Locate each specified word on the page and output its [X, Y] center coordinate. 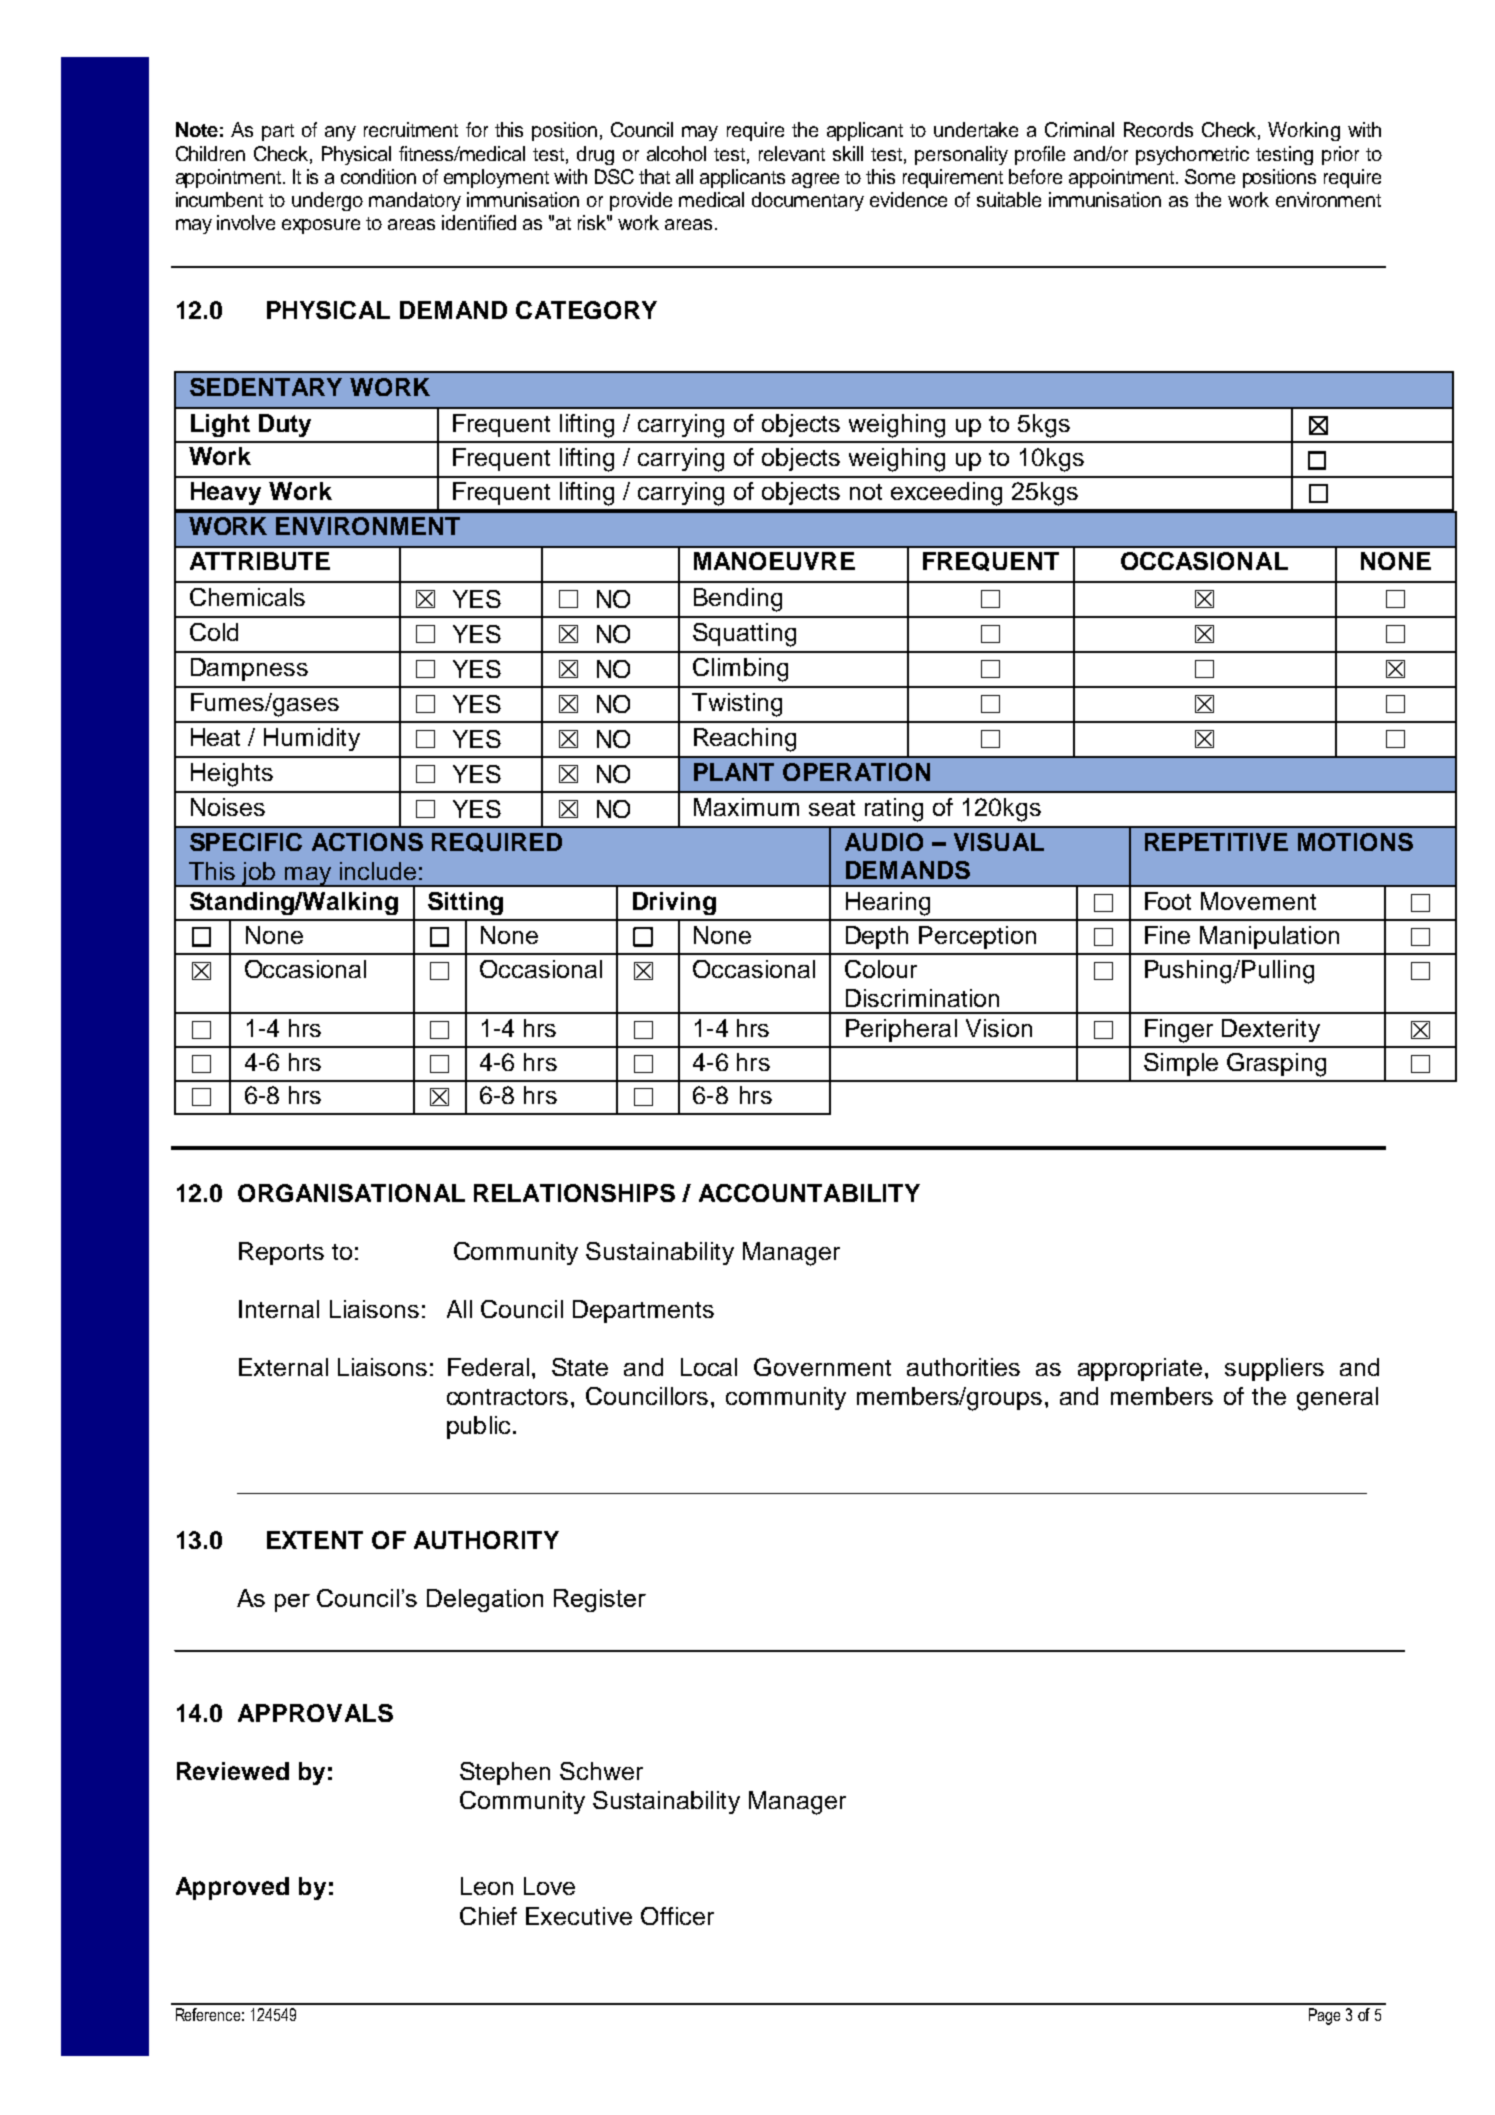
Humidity [312, 739]
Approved [232, 1888]
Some [1210, 176]
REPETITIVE [1216, 842]
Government [822, 1367]
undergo [327, 201]
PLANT [734, 772]
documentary [808, 201]
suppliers [1274, 1369]
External [283, 1367]
